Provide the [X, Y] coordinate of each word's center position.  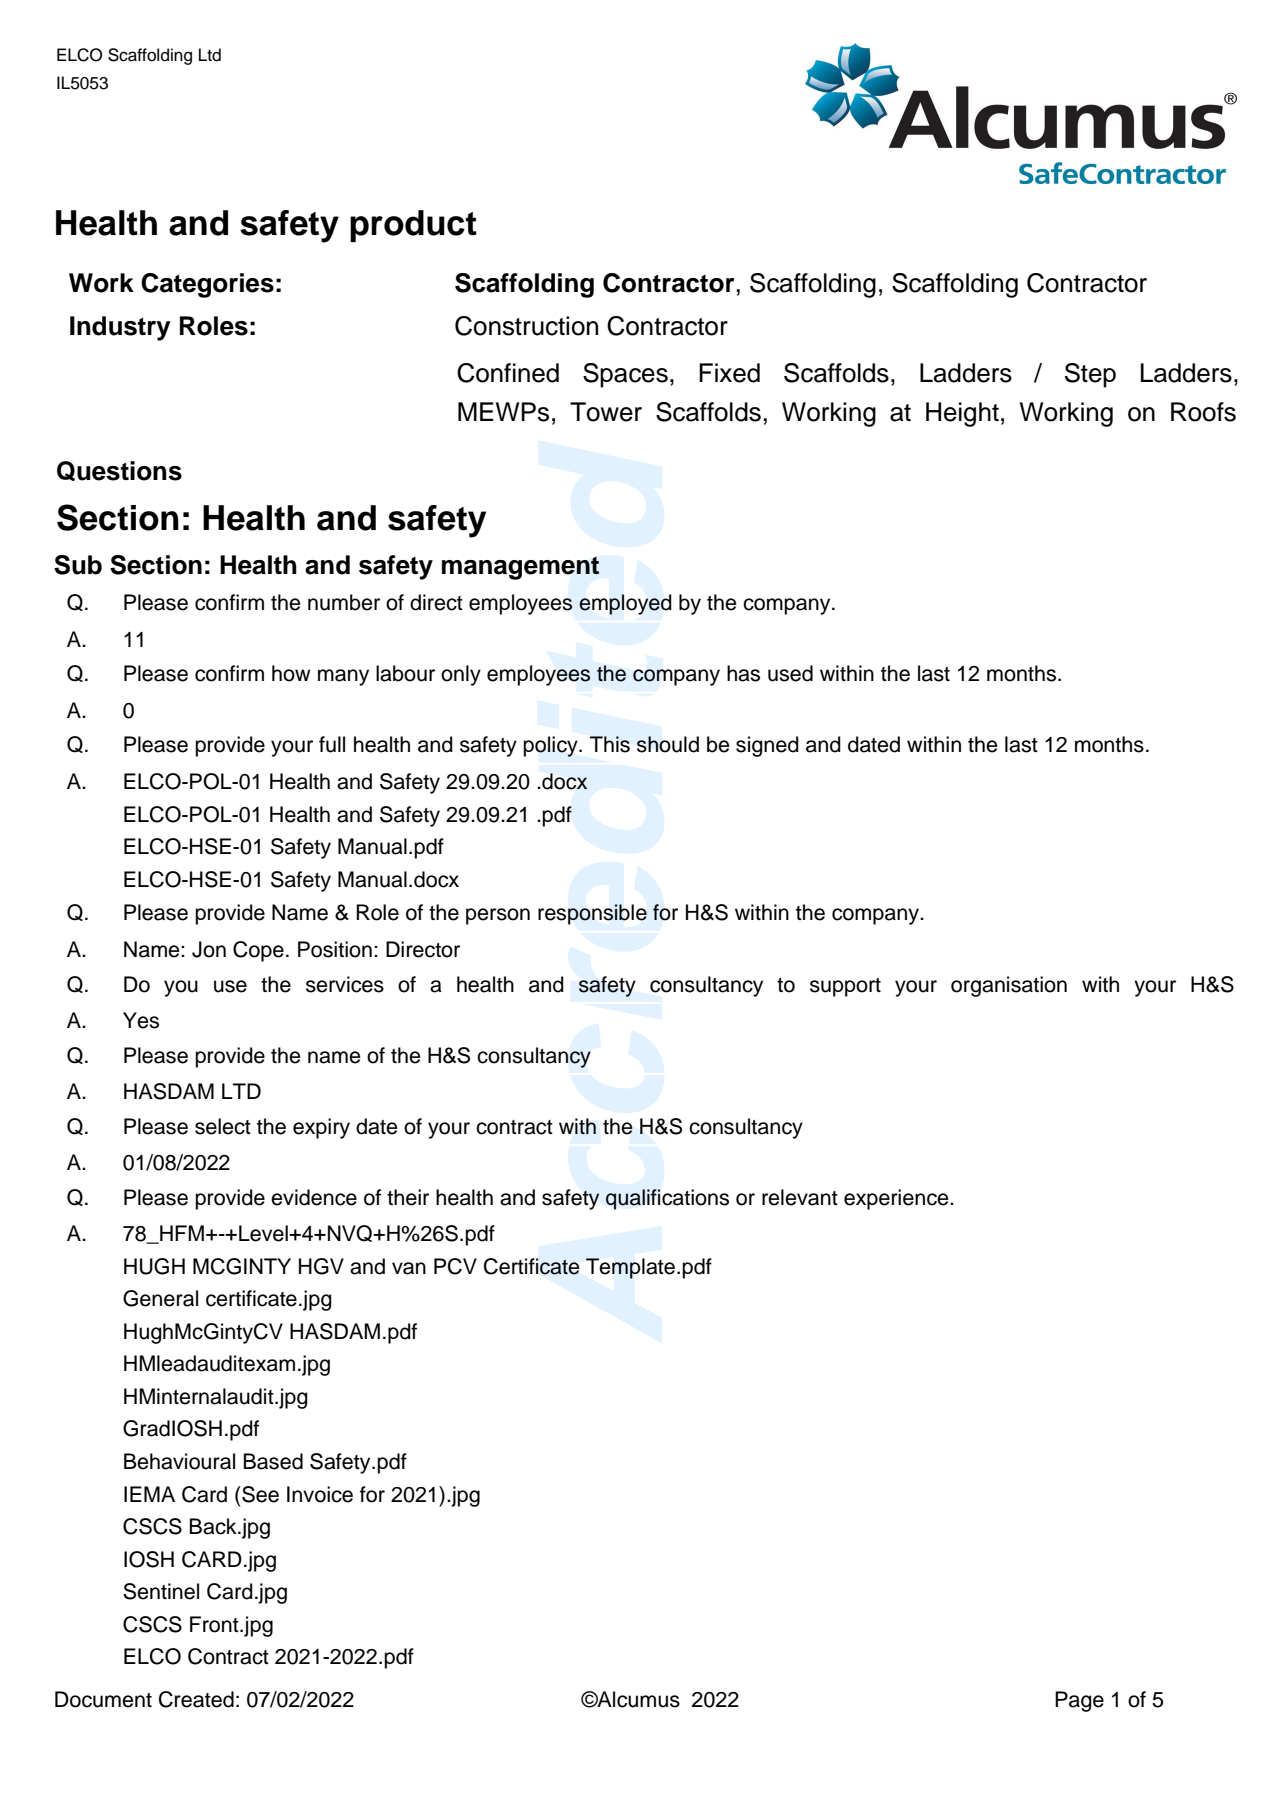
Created [196, 1699]
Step [1090, 375]
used [790, 673]
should [668, 744]
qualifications [667, 1199]
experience [897, 1199]
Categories [207, 285]
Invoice [320, 1494]
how [291, 673]
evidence [314, 1197]
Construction [526, 326]
